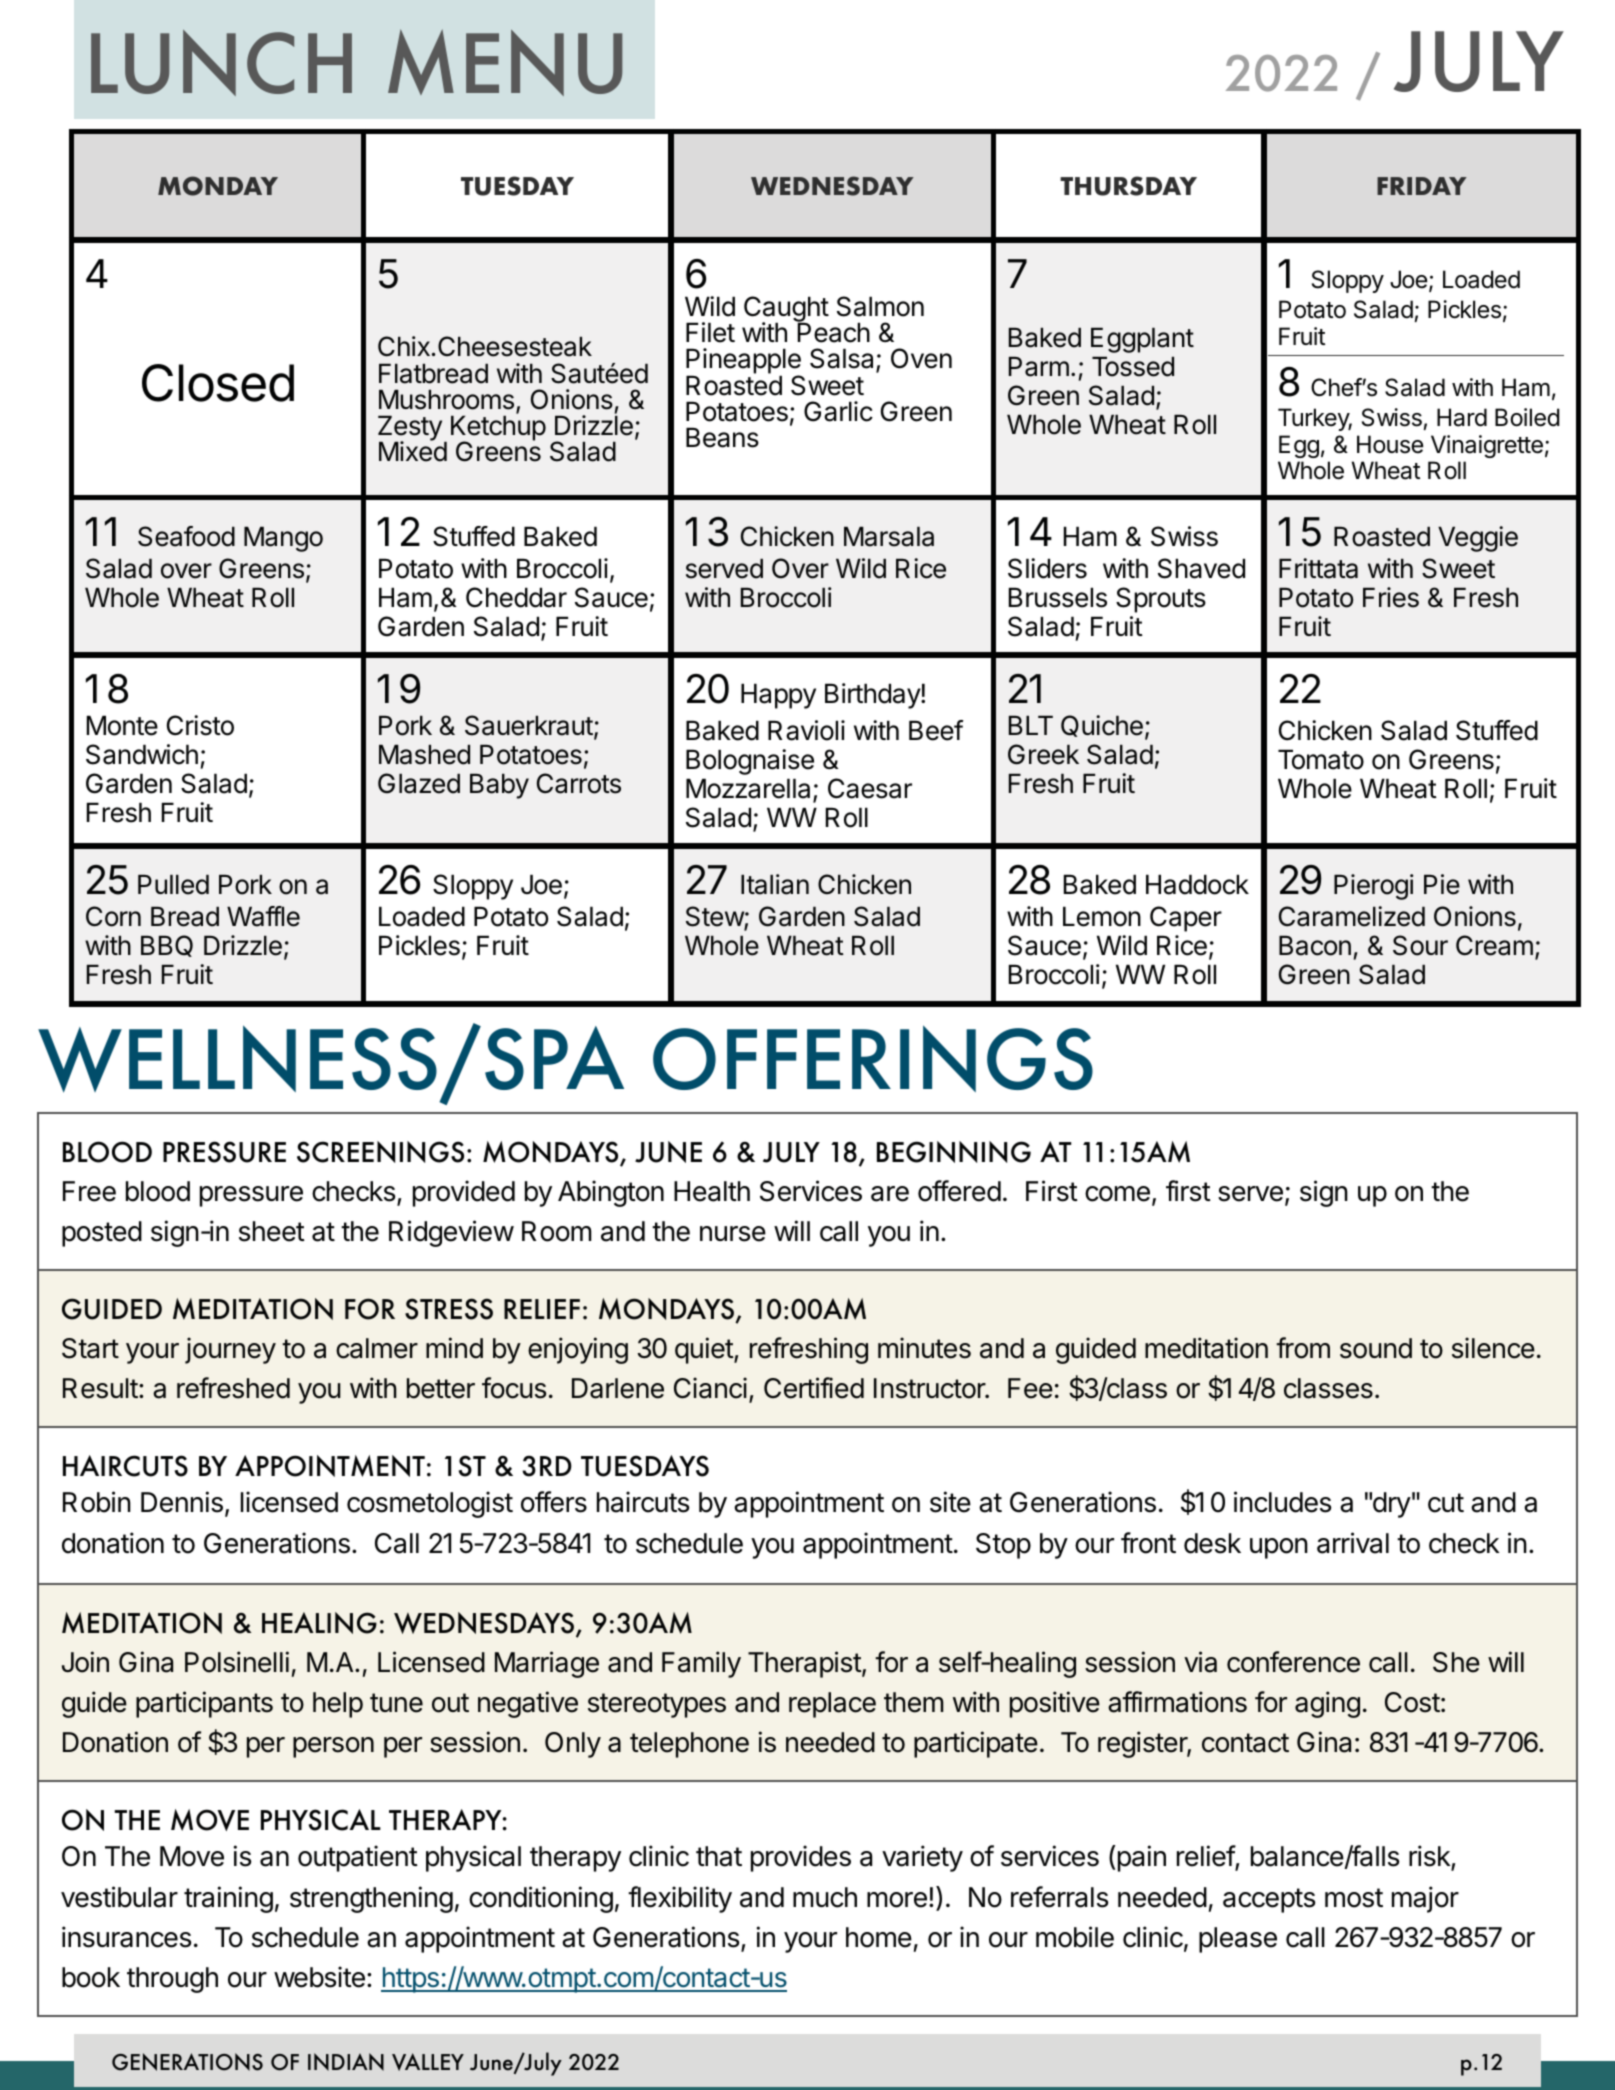  I want to click on LUNCH, so click(221, 63).
